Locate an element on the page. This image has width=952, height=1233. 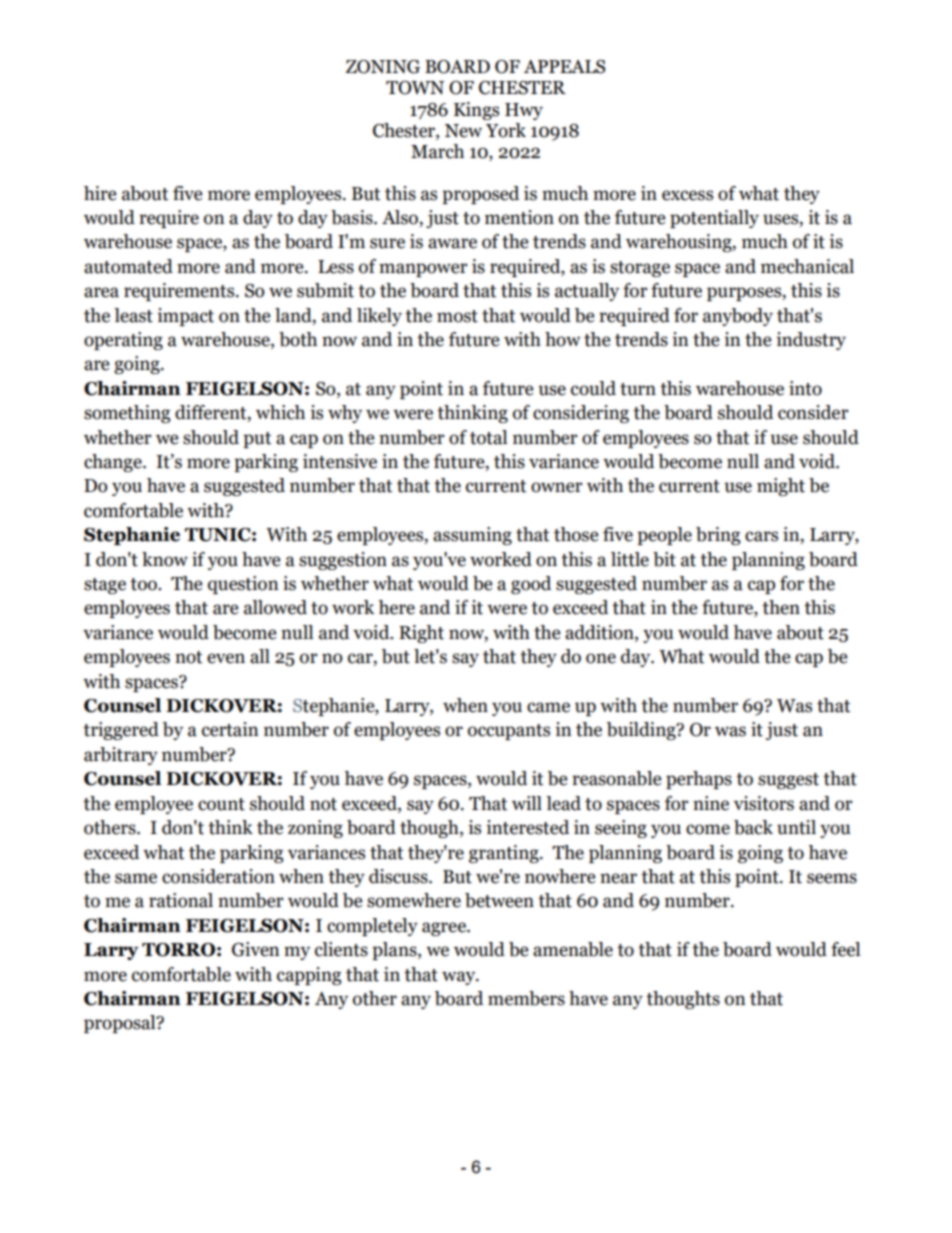
hire is located at coordinates (100, 193).
